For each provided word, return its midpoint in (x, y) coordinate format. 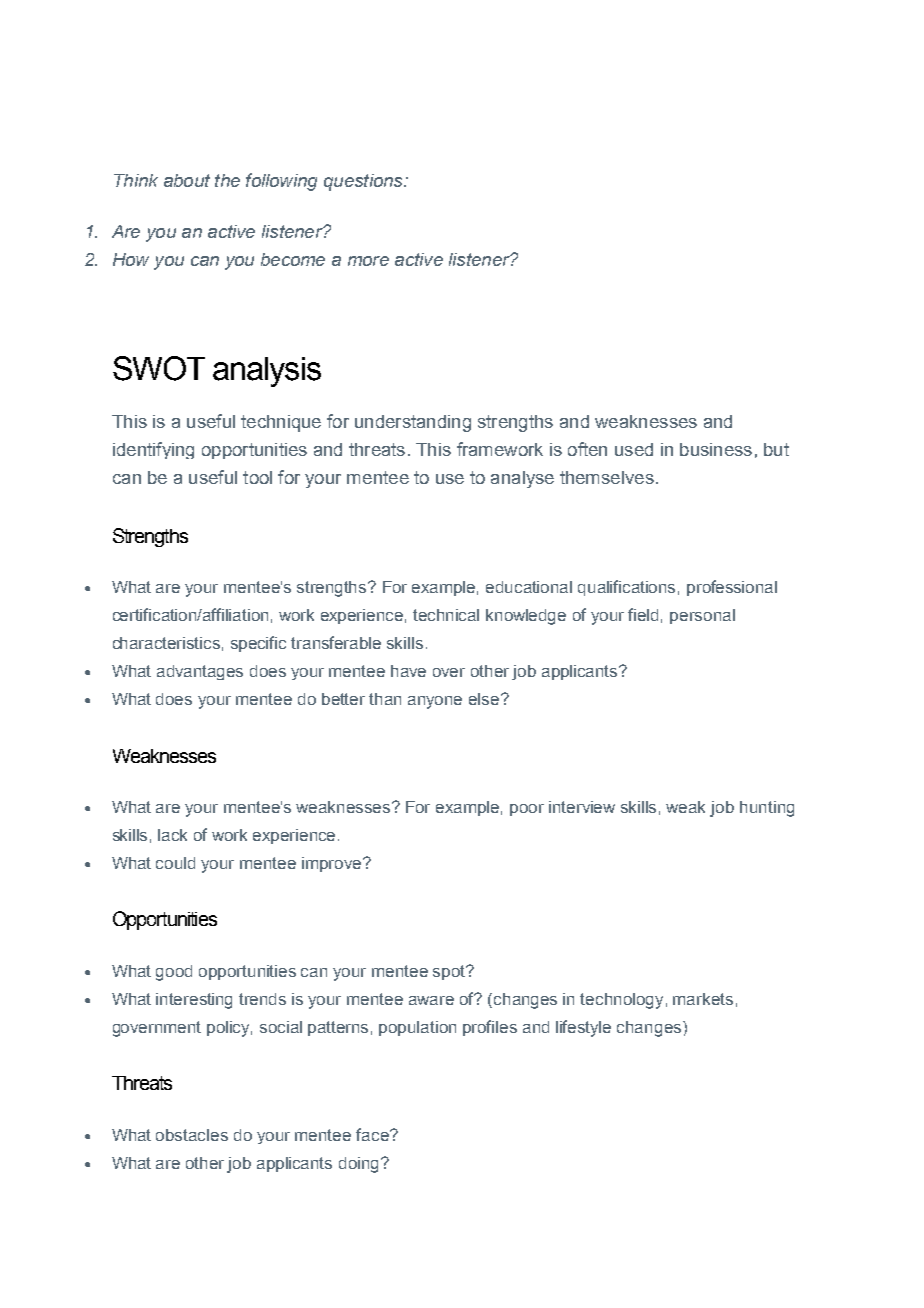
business (716, 449)
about (187, 180)
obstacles (192, 1135)
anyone (435, 702)
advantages (200, 672)
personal (702, 616)
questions (364, 182)
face (373, 1134)
